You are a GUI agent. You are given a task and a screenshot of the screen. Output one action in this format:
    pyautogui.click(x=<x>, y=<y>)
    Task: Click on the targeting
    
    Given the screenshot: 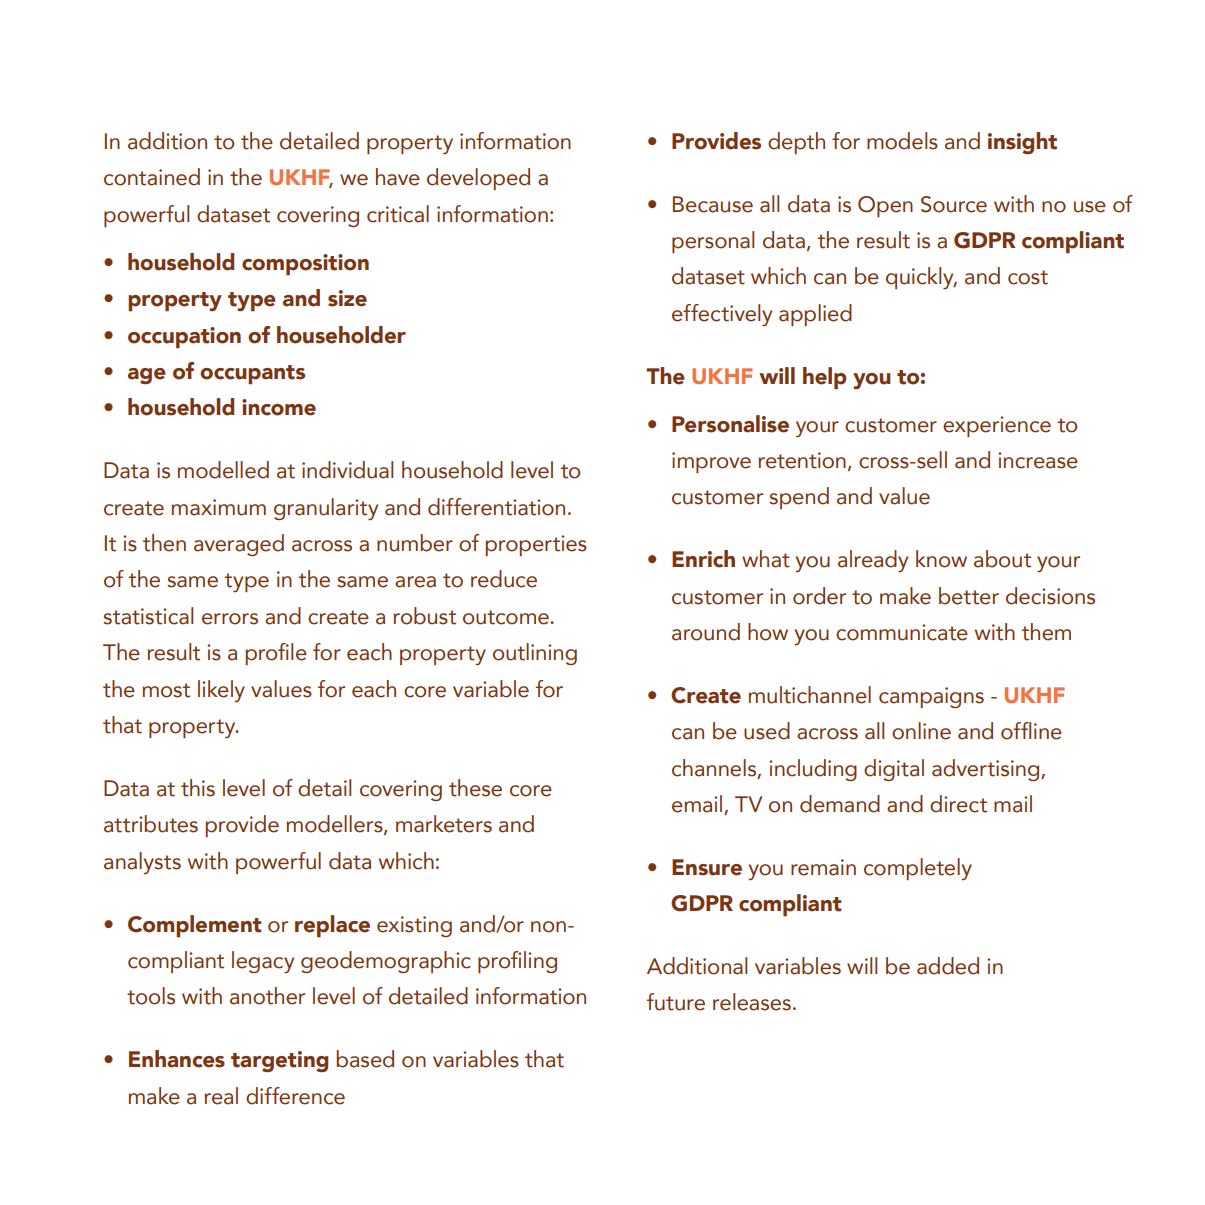 What is the action you would take?
    pyautogui.click(x=279, y=1061)
